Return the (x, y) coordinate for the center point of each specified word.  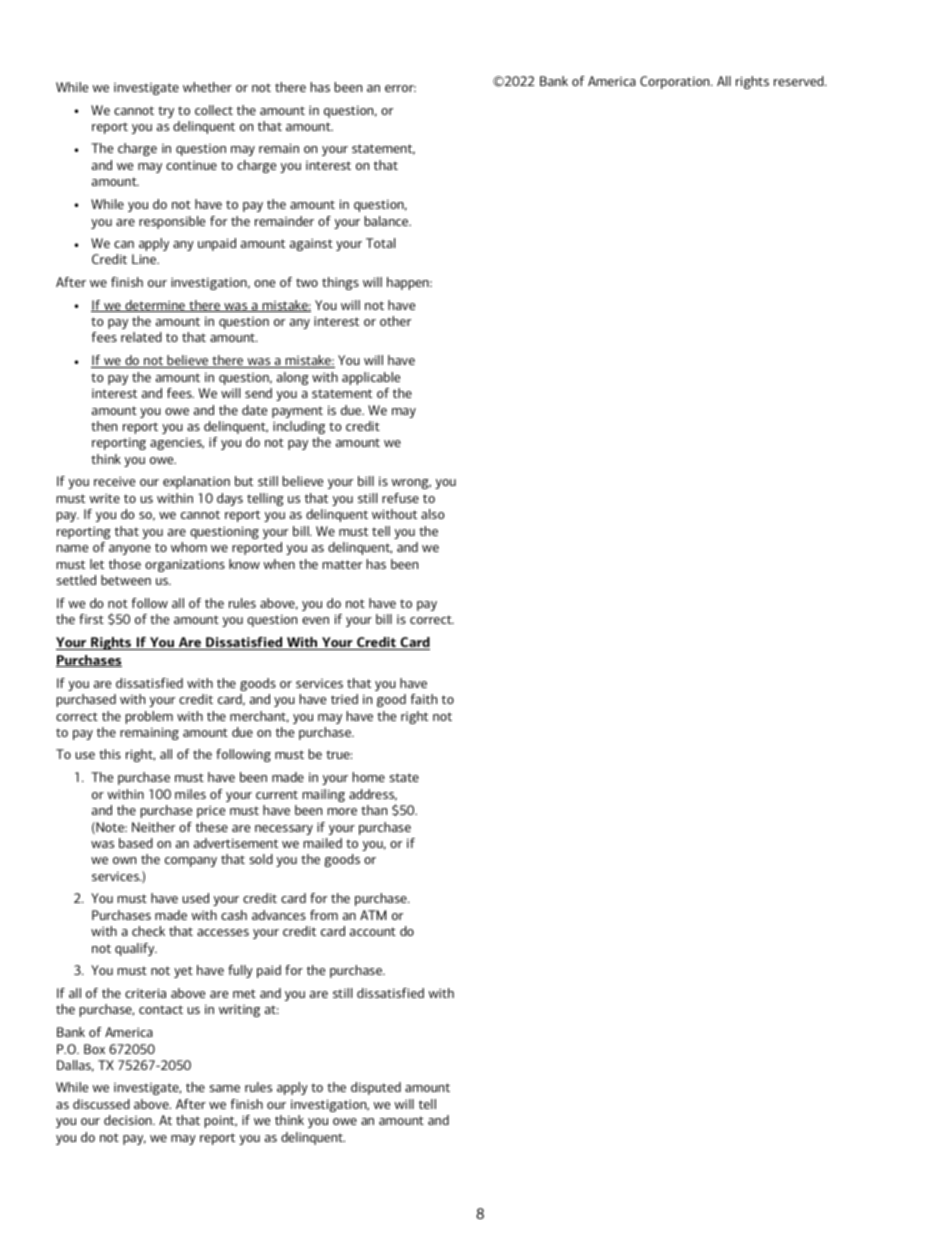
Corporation (676, 82)
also (432, 514)
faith (424, 699)
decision (129, 1120)
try (166, 112)
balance (388, 221)
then (104, 426)
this (110, 754)
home (369, 777)
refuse (400, 498)
